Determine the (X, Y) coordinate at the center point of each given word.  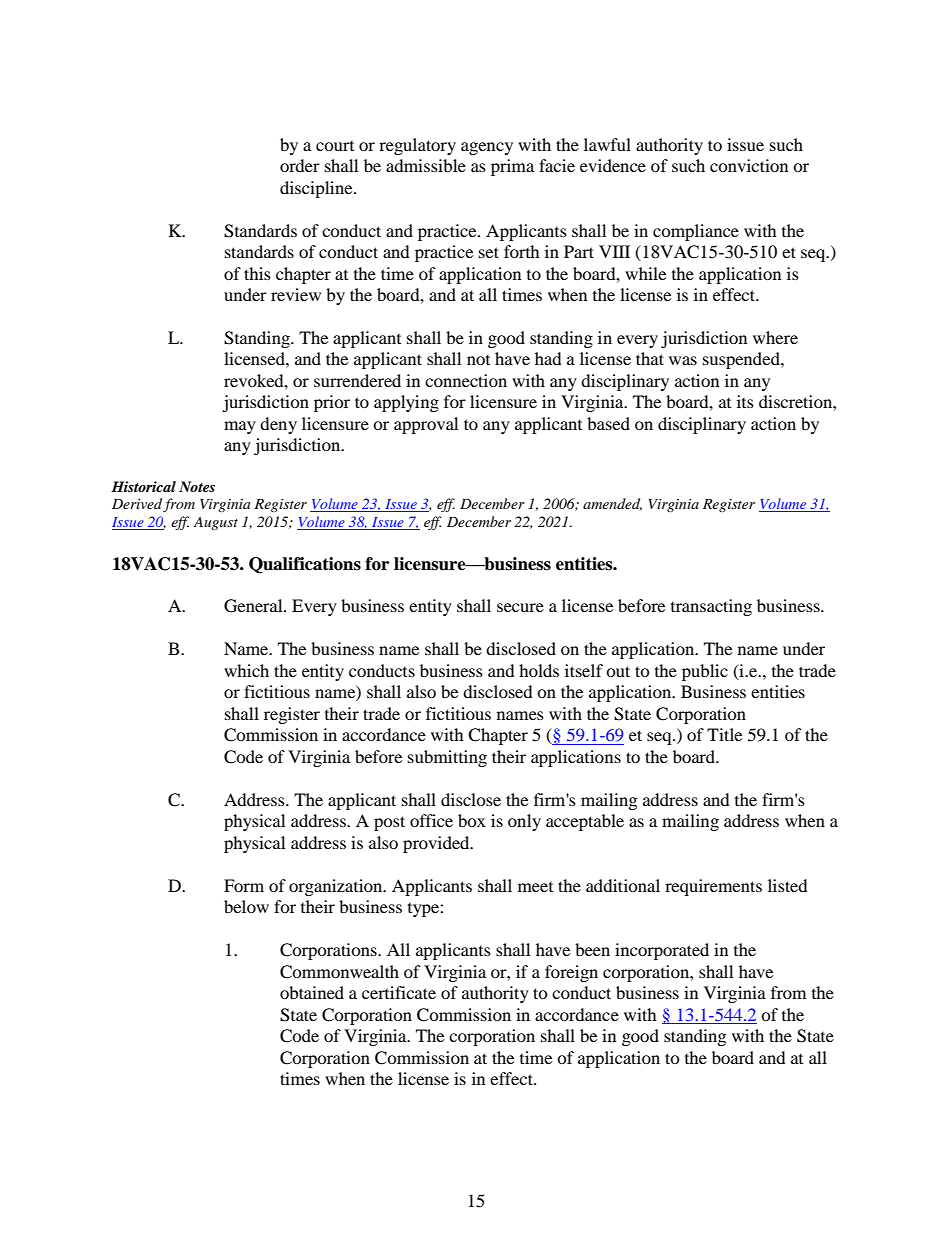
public (705, 672)
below (246, 906)
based (608, 423)
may (240, 427)
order (300, 165)
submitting (447, 758)
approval (426, 425)
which (246, 670)
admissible (426, 165)
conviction (749, 165)
